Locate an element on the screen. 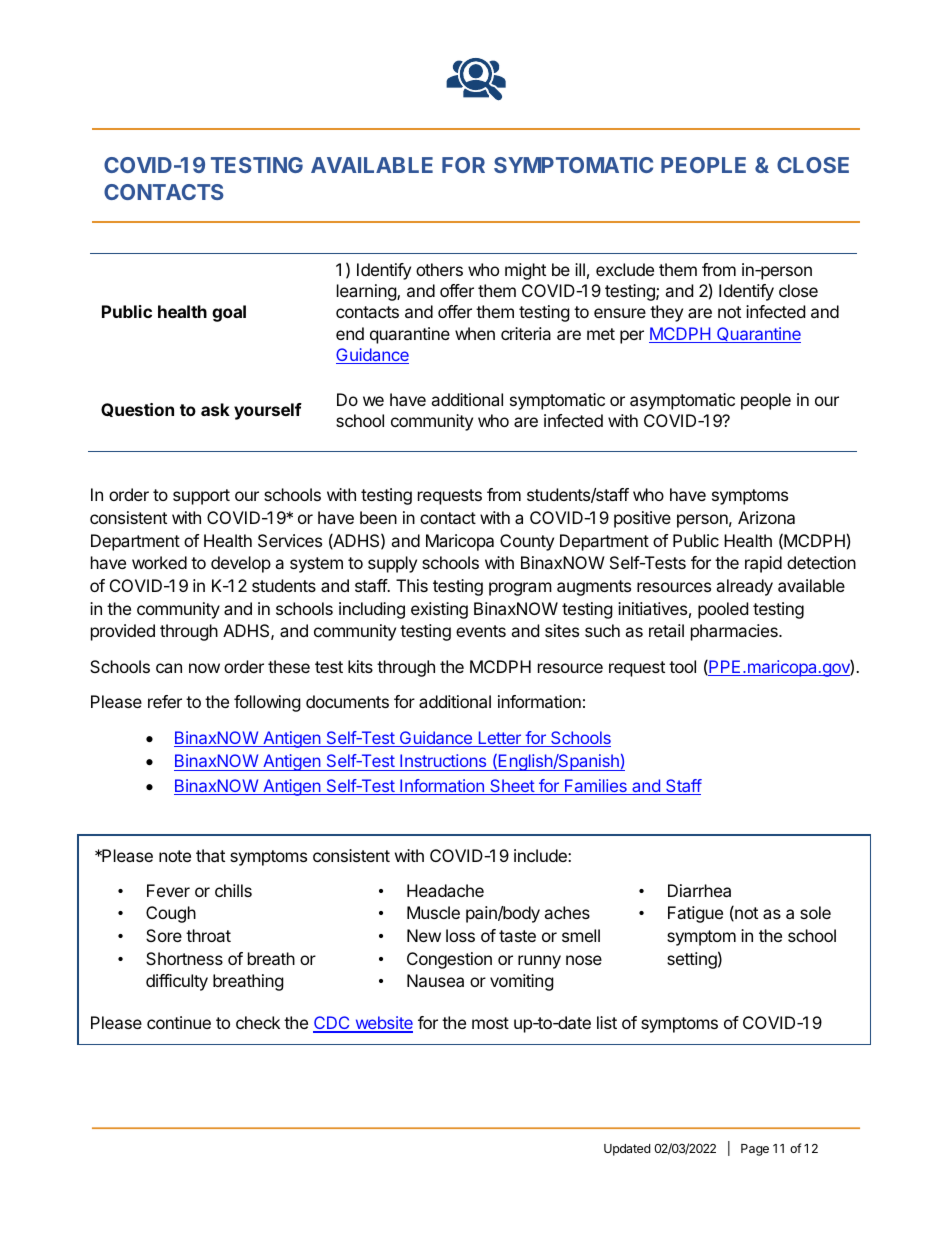 This screenshot has width=952, height=1233. refer is located at coordinates (165, 701).
